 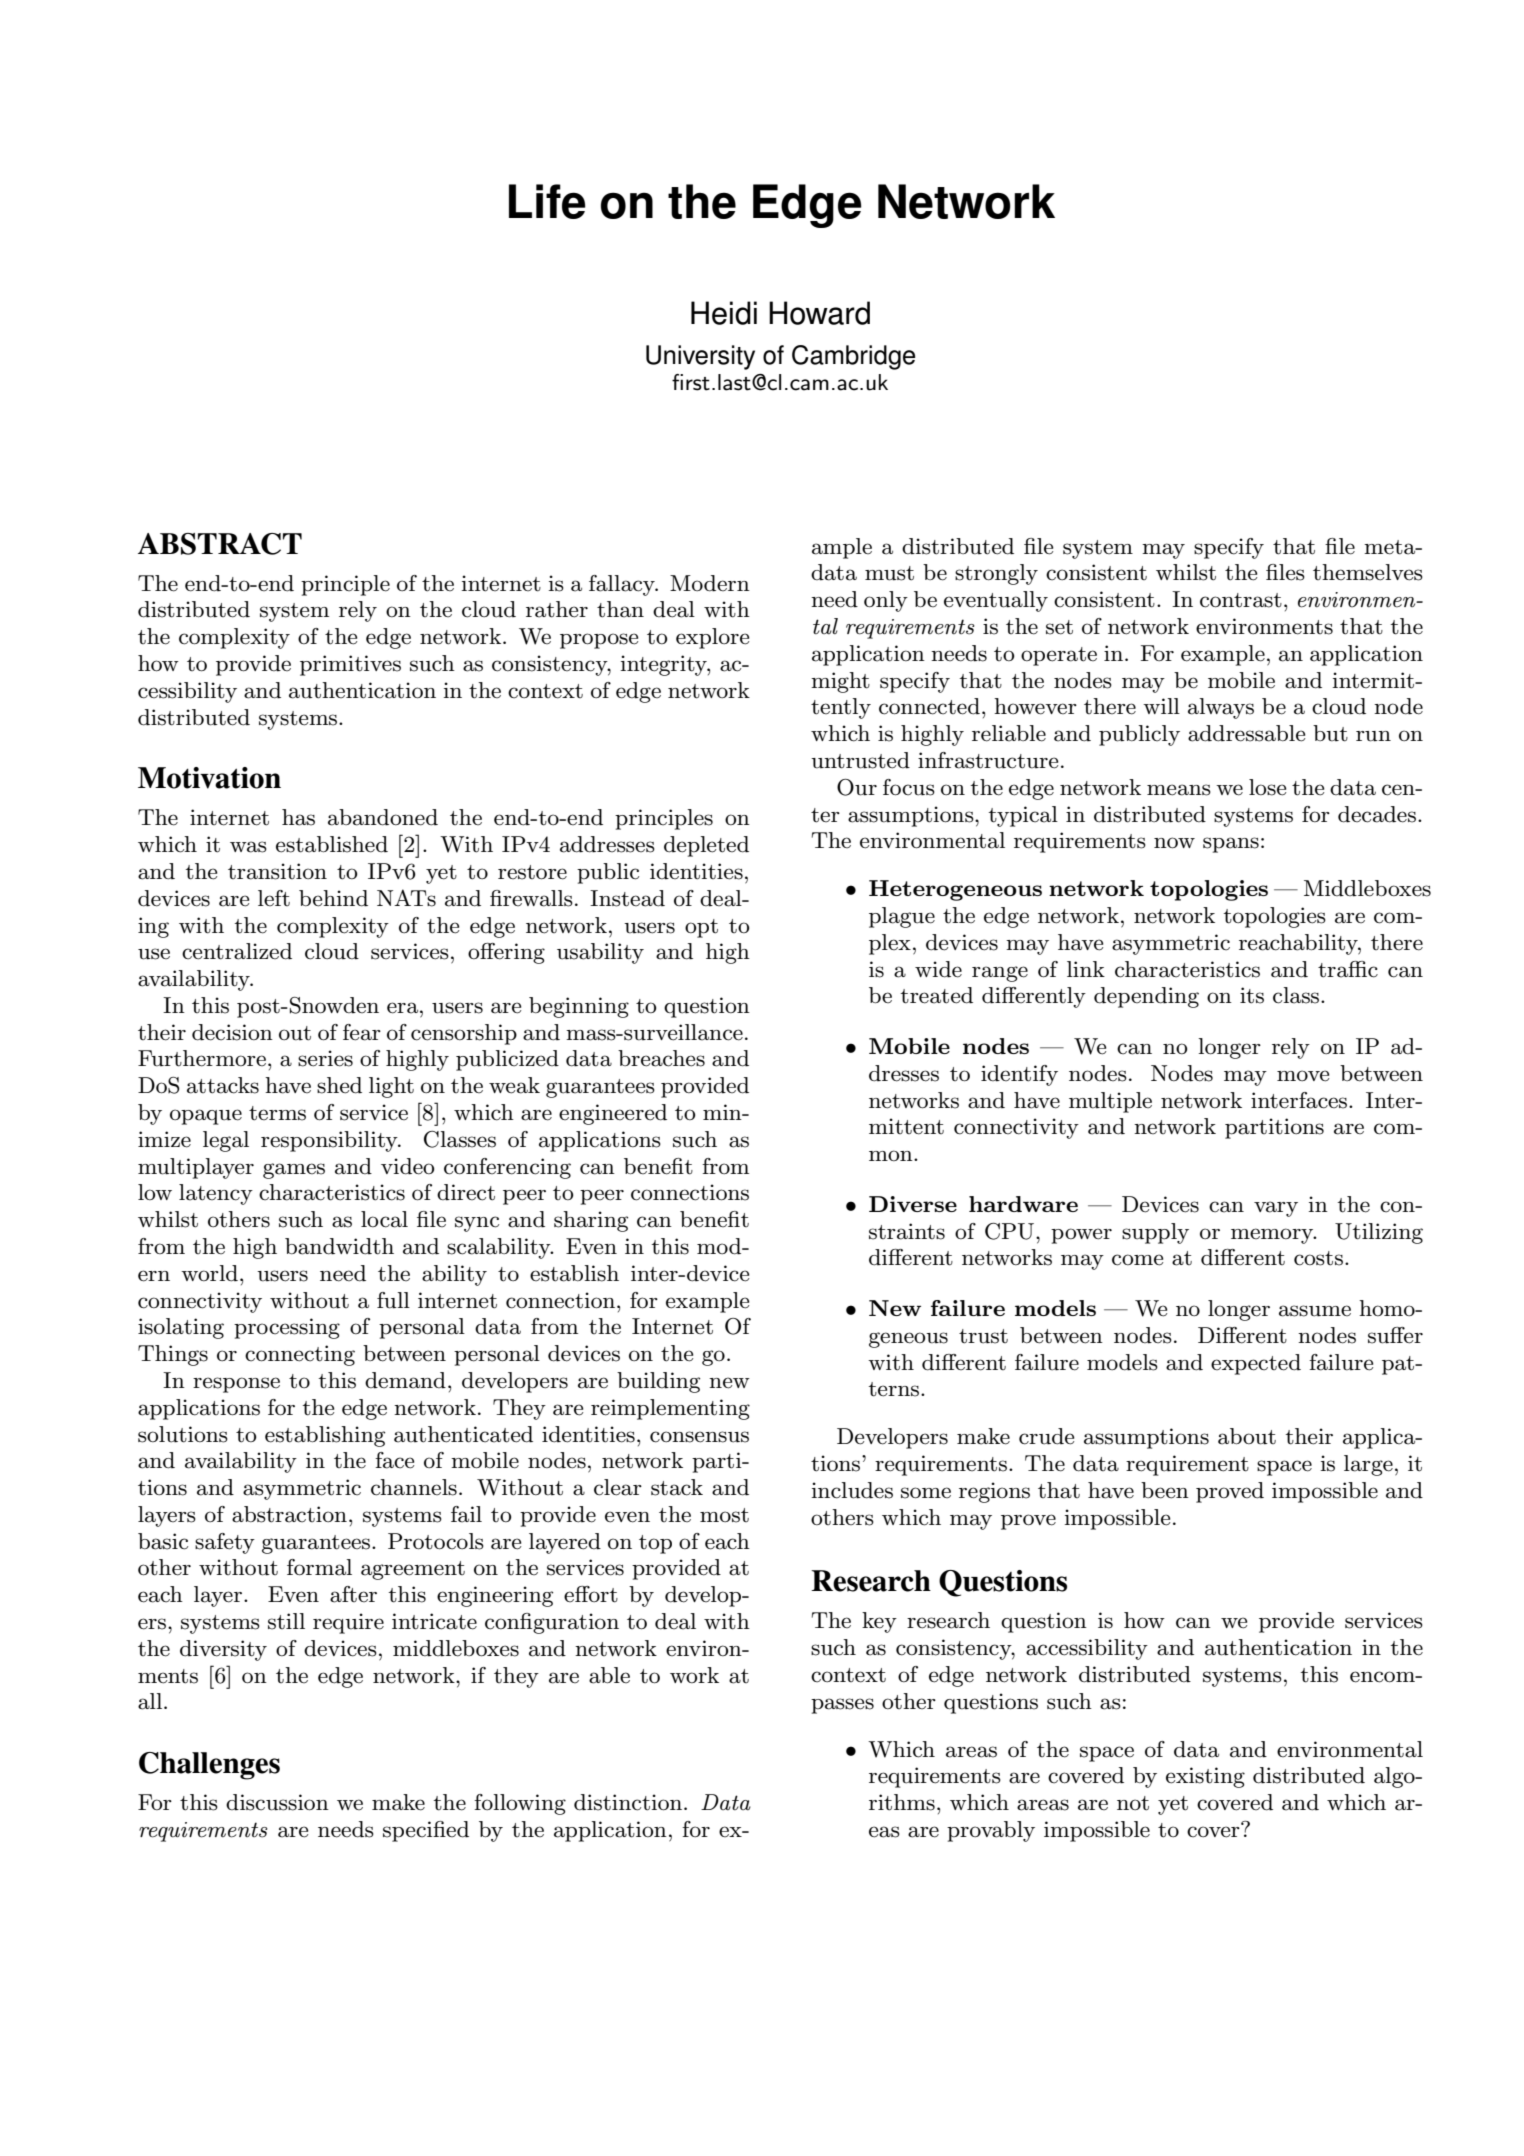 What do you see at coordinates (629, 1802) in the document?
I see `distinction` at bounding box center [629, 1802].
